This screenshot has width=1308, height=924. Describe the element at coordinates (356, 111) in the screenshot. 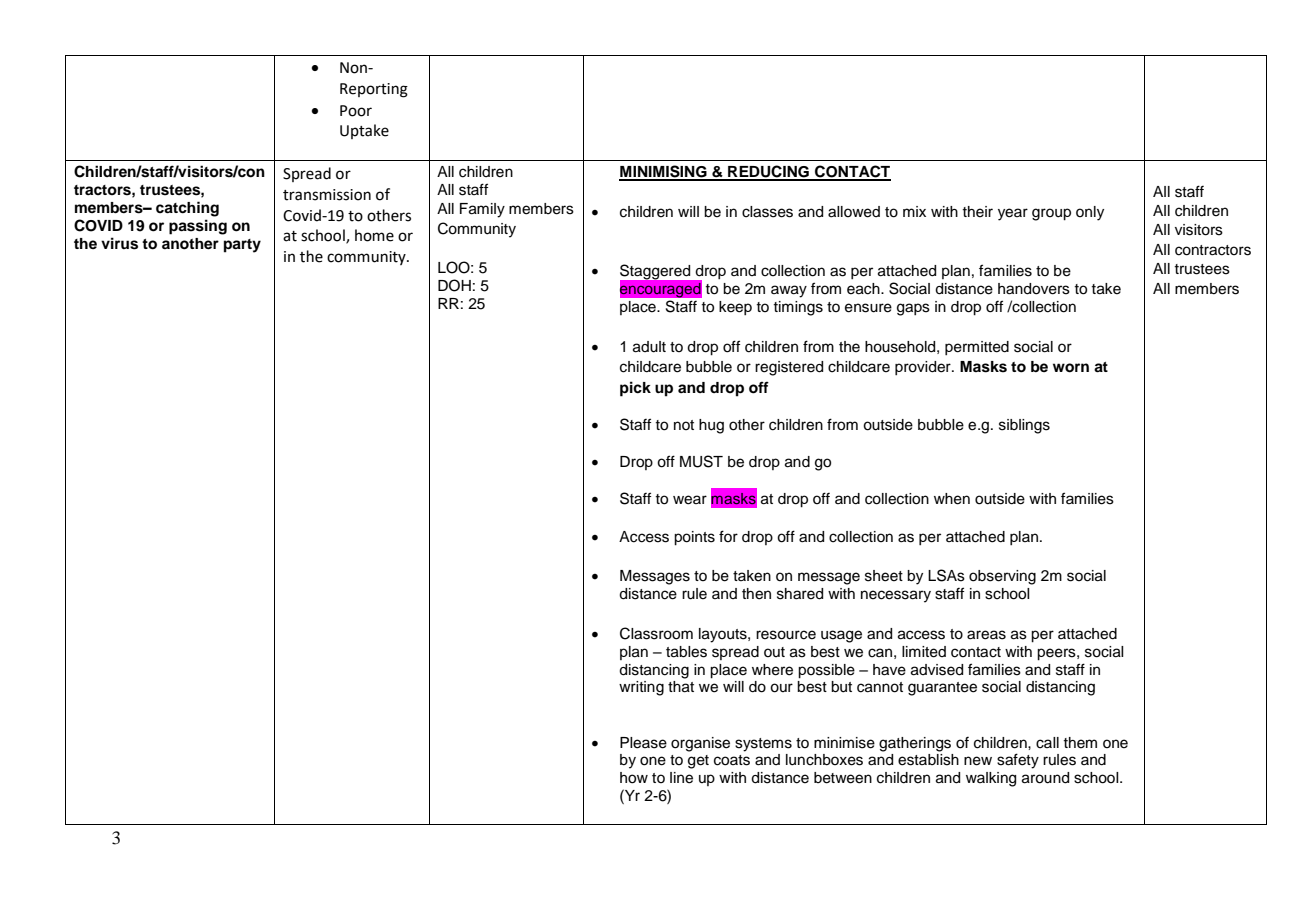

I see `Poor` at that location.
